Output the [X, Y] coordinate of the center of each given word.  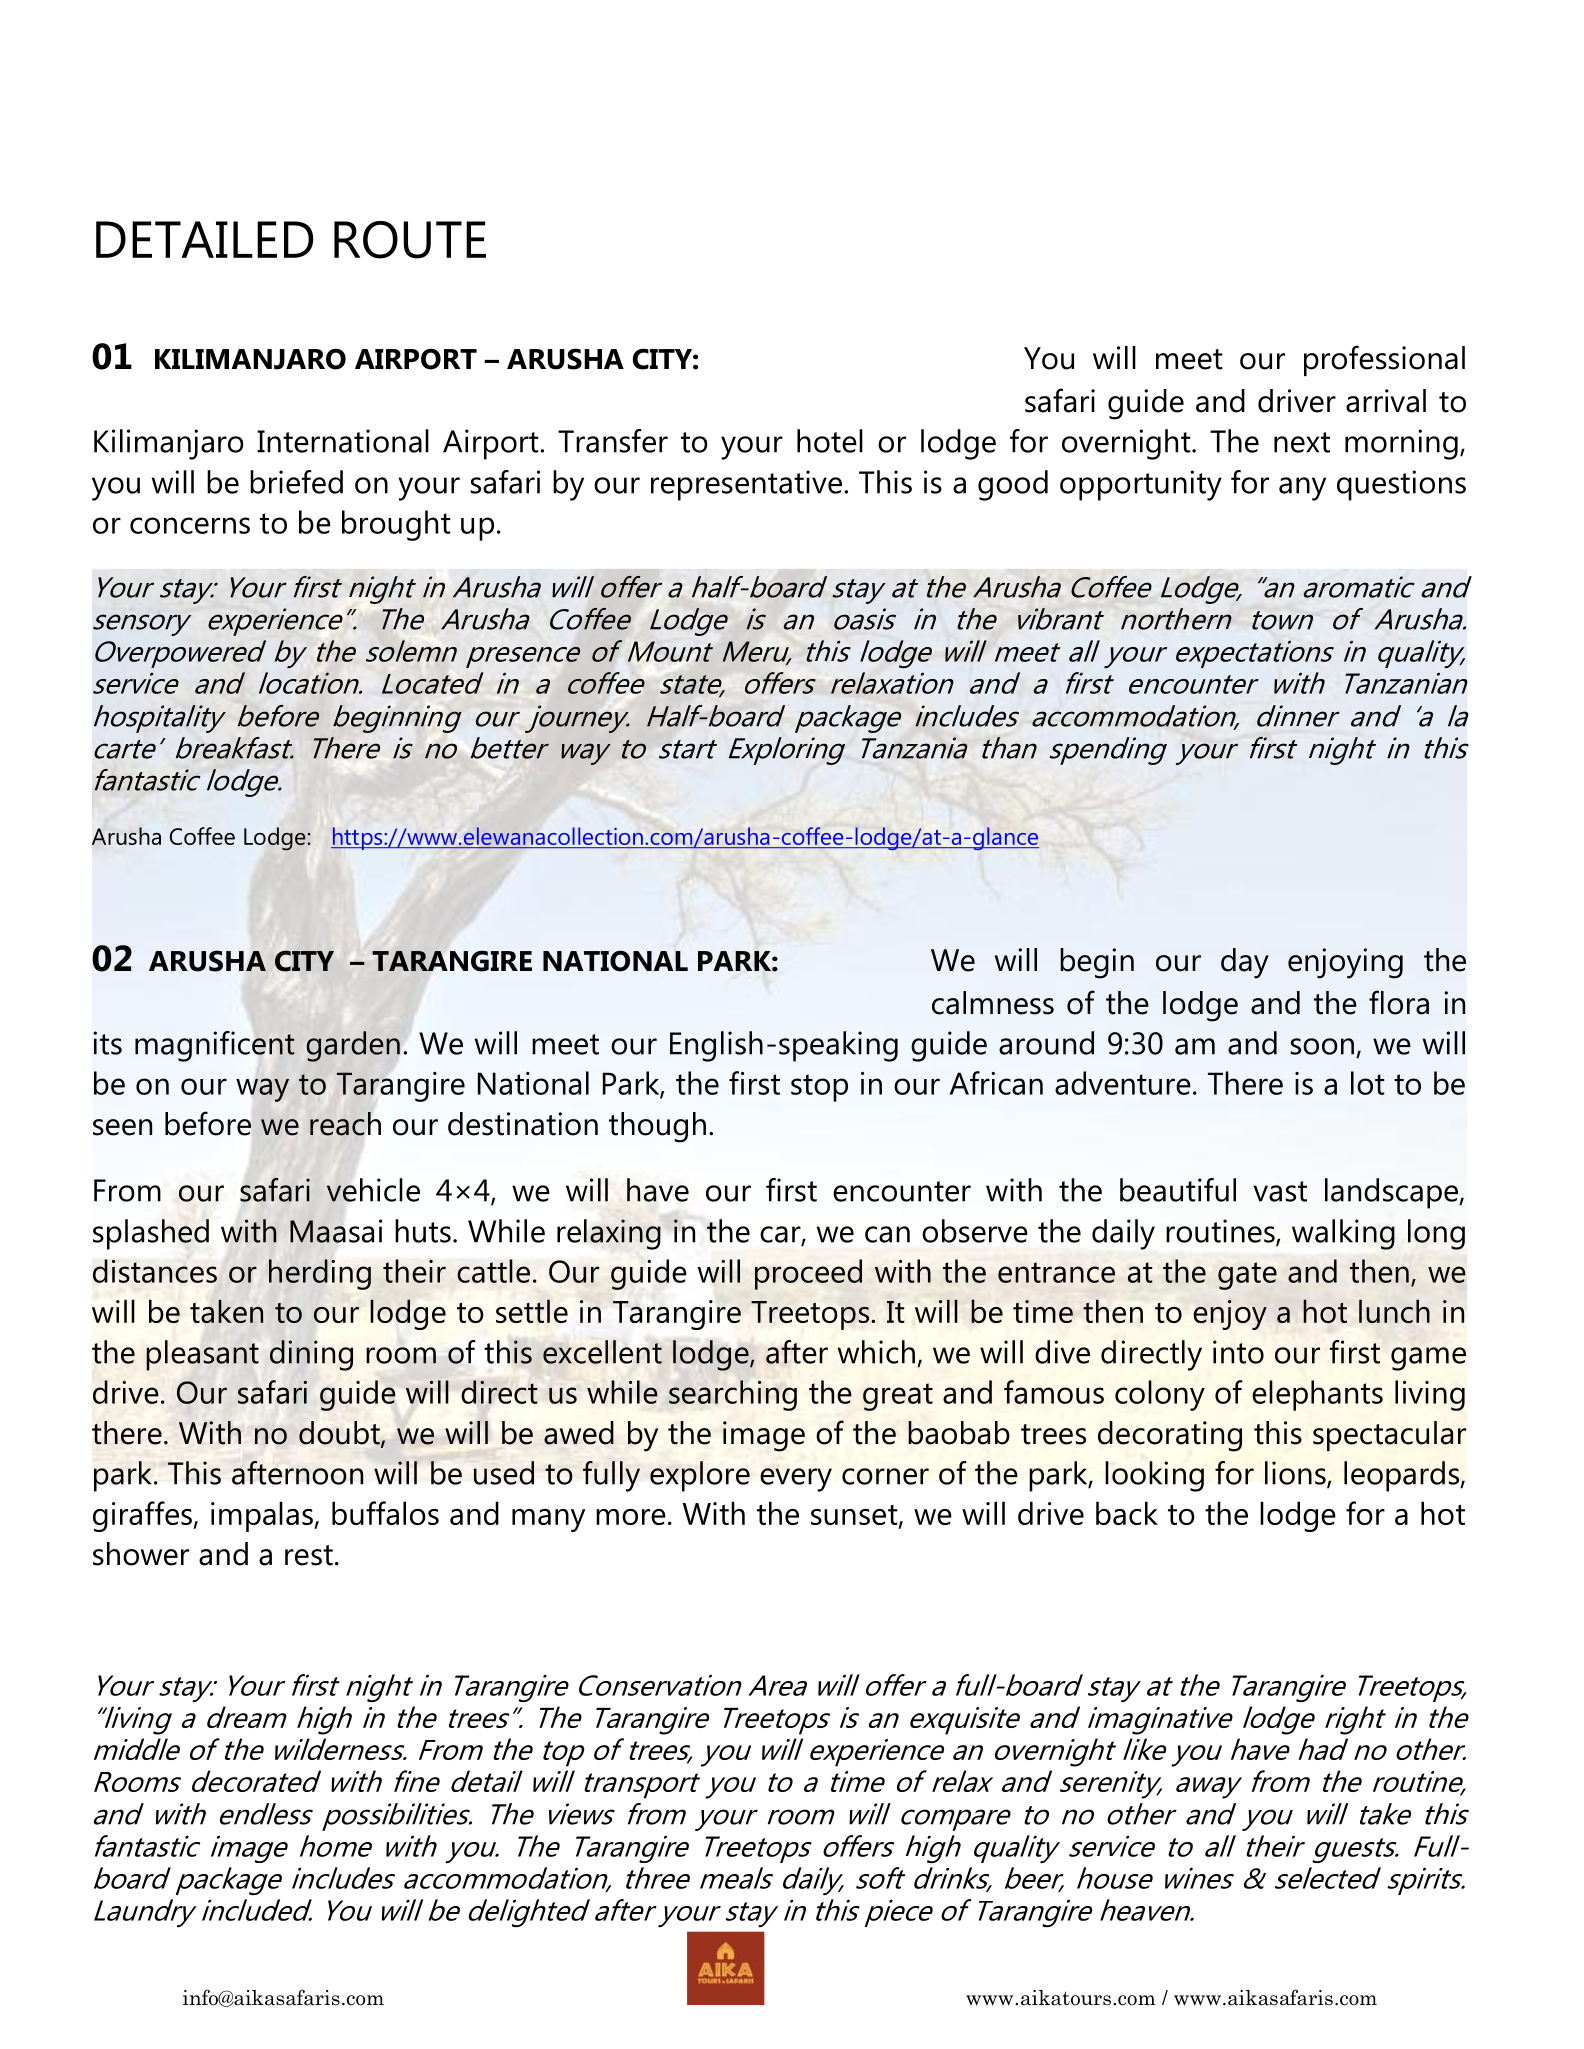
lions [1296, 1474]
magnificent [215, 1046]
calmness [993, 1003]
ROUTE [410, 240]
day [1245, 963]
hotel [830, 441]
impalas [263, 1516]
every [796, 1480]
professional [1384, 360]
